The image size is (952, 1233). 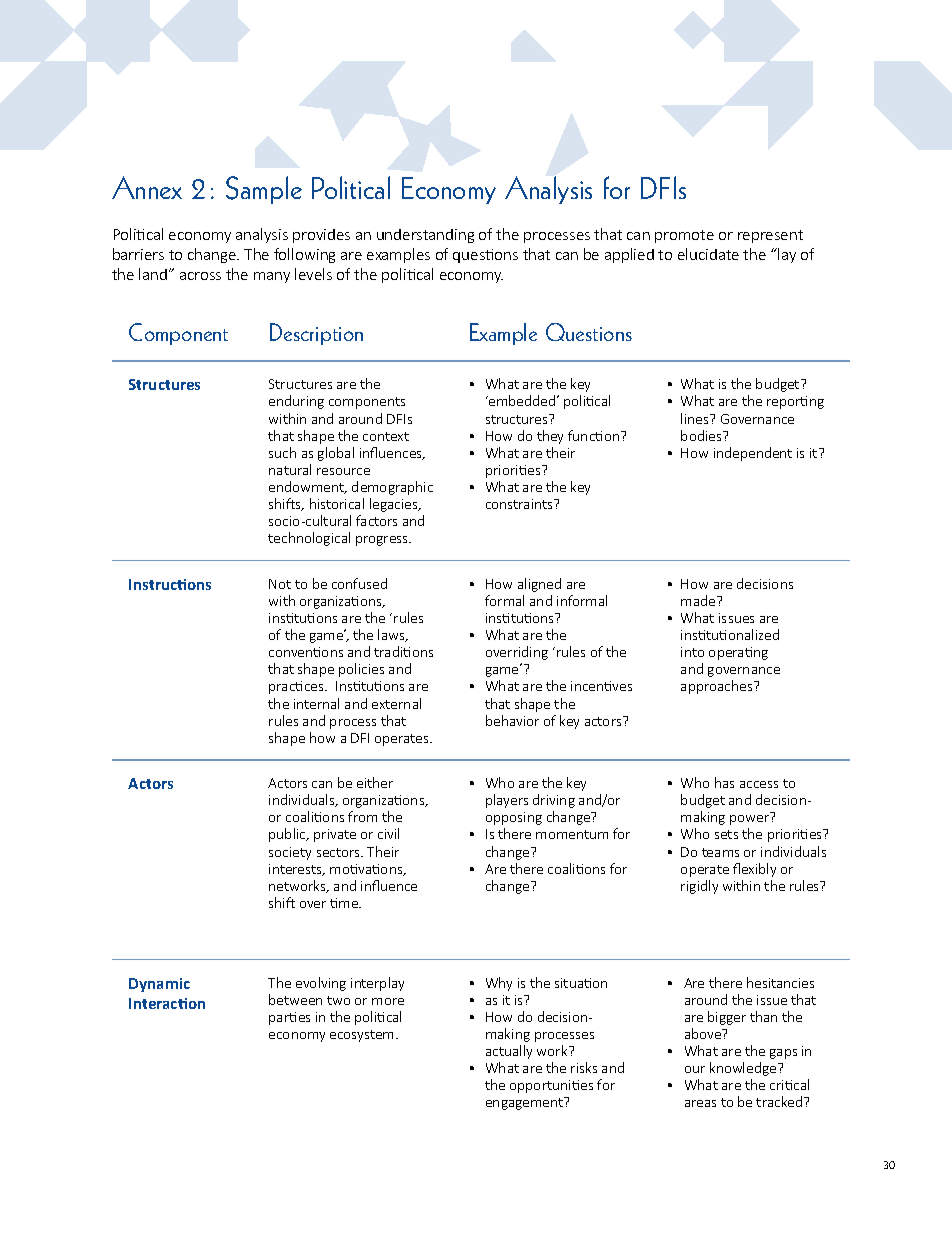 What do you see at coordinates (684, 236) in the screenshot?
I see `promote` at bounding box center [684, 236].
